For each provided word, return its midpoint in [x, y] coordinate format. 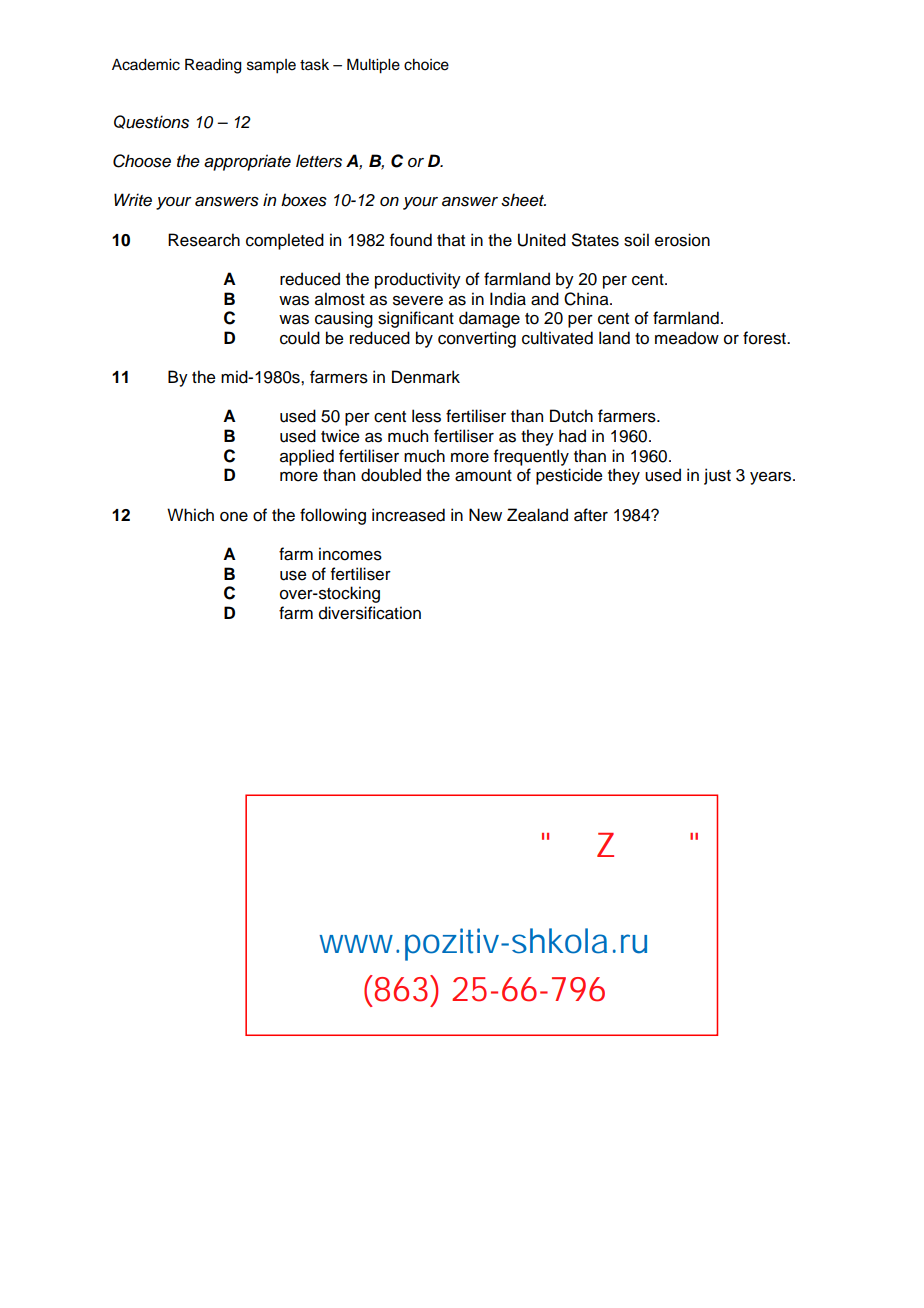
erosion [682, 240]
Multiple [373, 66]
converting [477, 339]
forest [765, 338]
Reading [213, 66]
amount [483, 476]
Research [204, 240]
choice [426, 65]
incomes [350, 554]
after [591, 515]
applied [307, 457]
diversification [370, 613]
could [300, 338]
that [451, 240]
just [717, 476]
